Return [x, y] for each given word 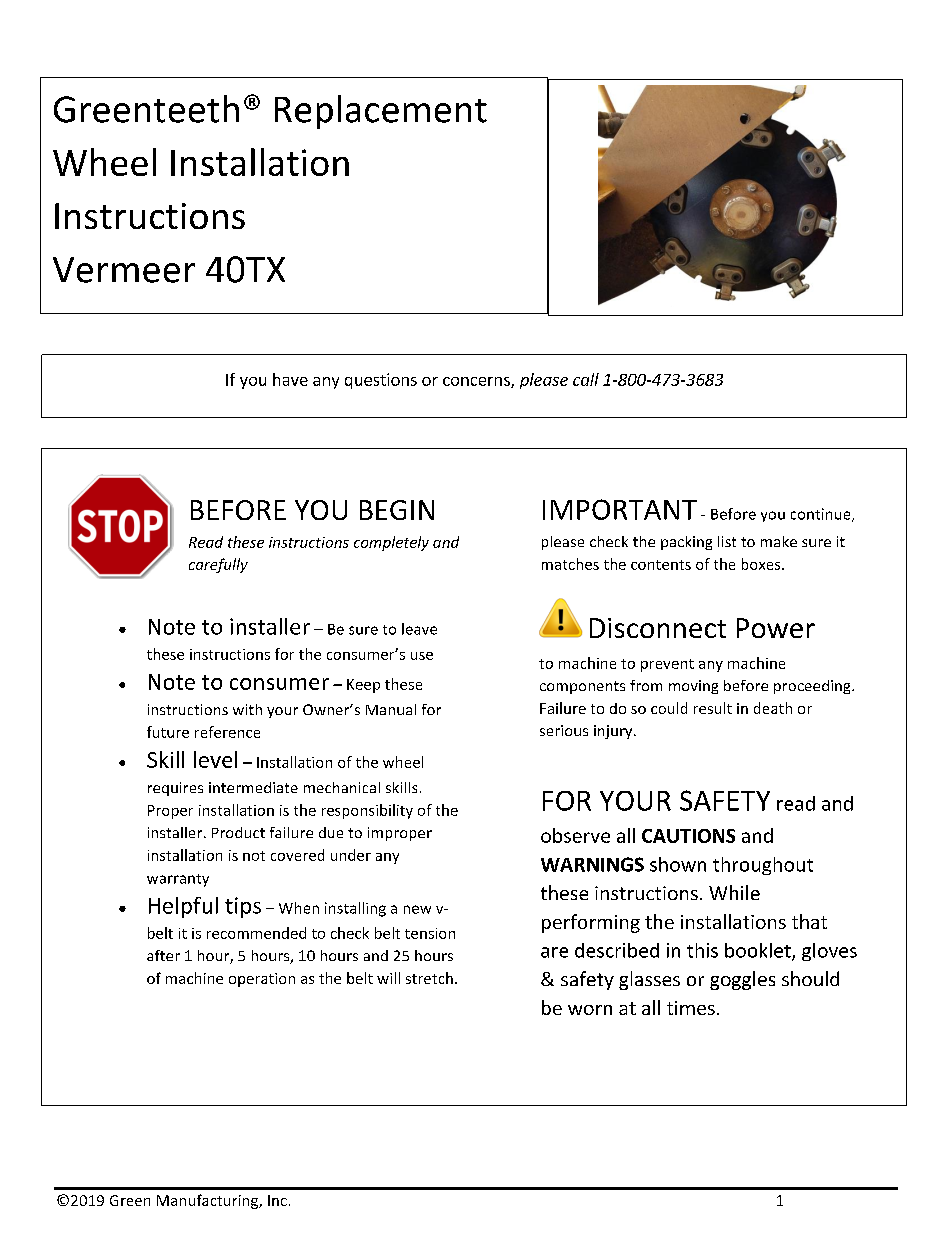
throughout [763, 866]
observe [575, 835]
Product [238, 832]
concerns [477, 382]
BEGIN [397, 510]
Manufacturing [209, 1201]
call [586, 379]
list [727, 541]
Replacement [381, 112]
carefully [218, 565]
